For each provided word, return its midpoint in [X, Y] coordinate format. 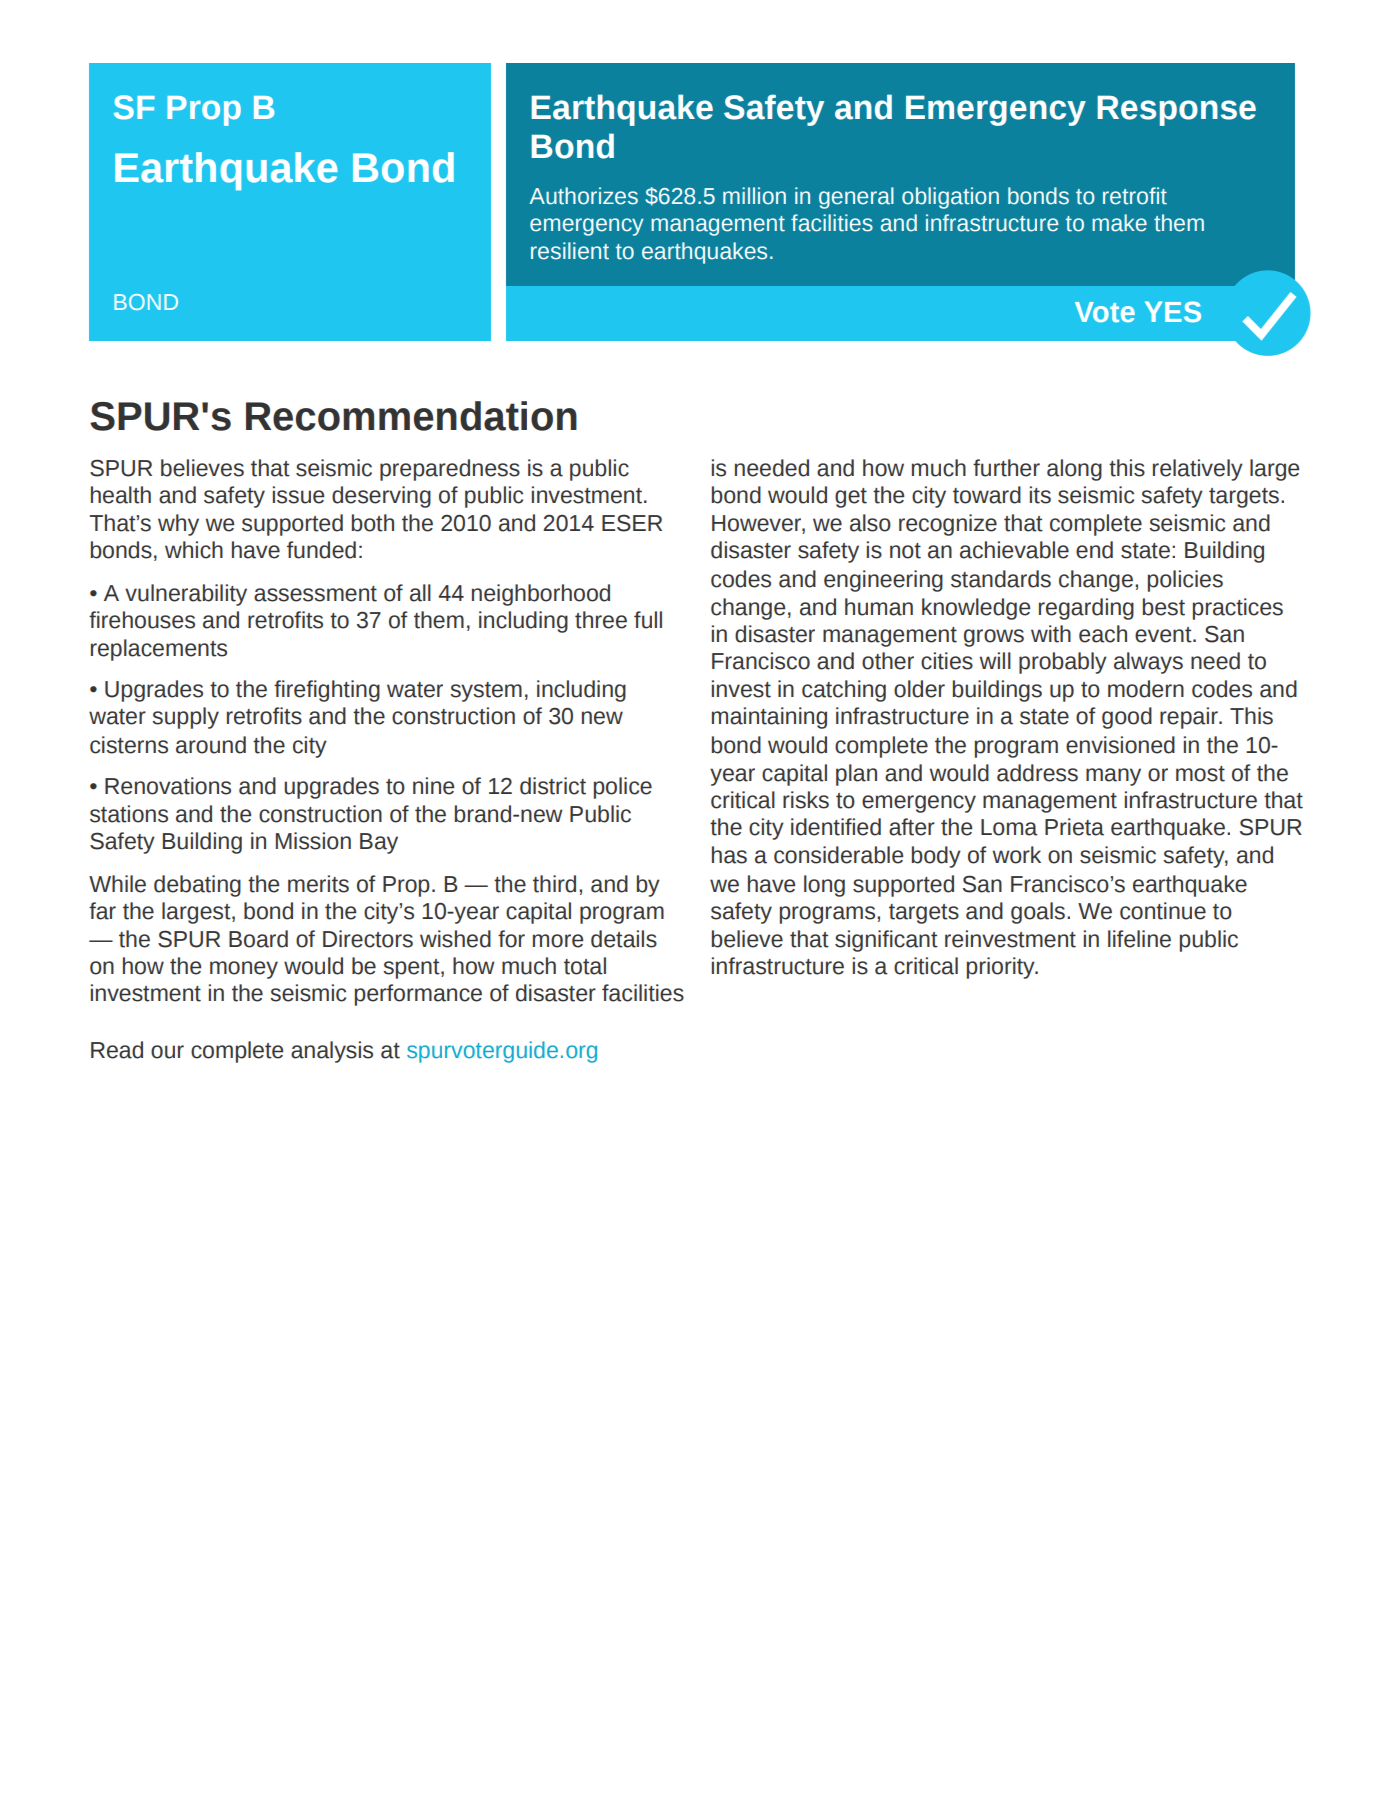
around [211, 745]
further [1006, 468]
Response [1176, 110]
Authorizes [583, 196]
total [585, 966]
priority [1001, 968]
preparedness [450, 470]
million [754, 196]
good [1127, 718]
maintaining [769, 718]
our [167, 1052]
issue [298, 495]
